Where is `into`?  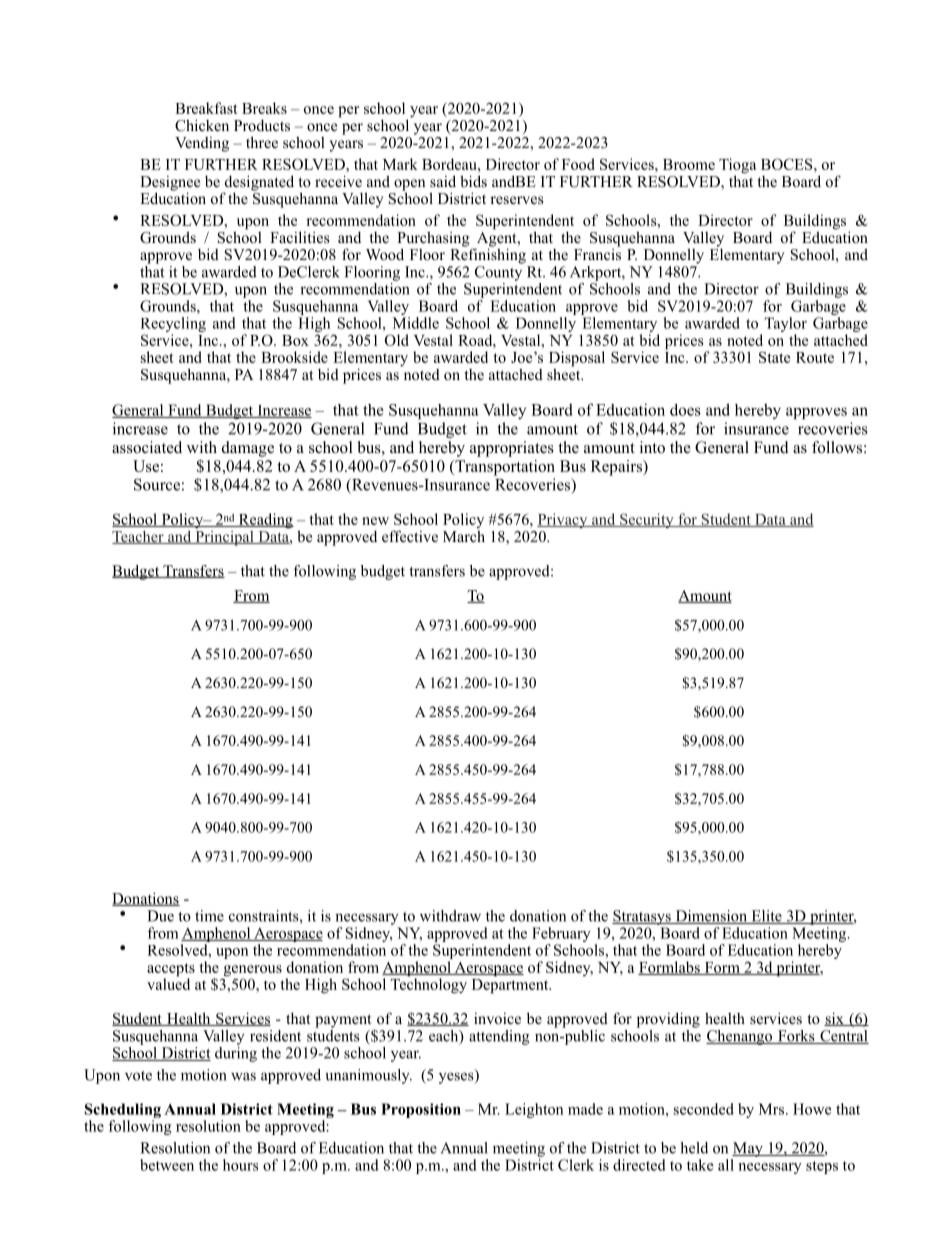
into is located at coordinates (652, 447).
